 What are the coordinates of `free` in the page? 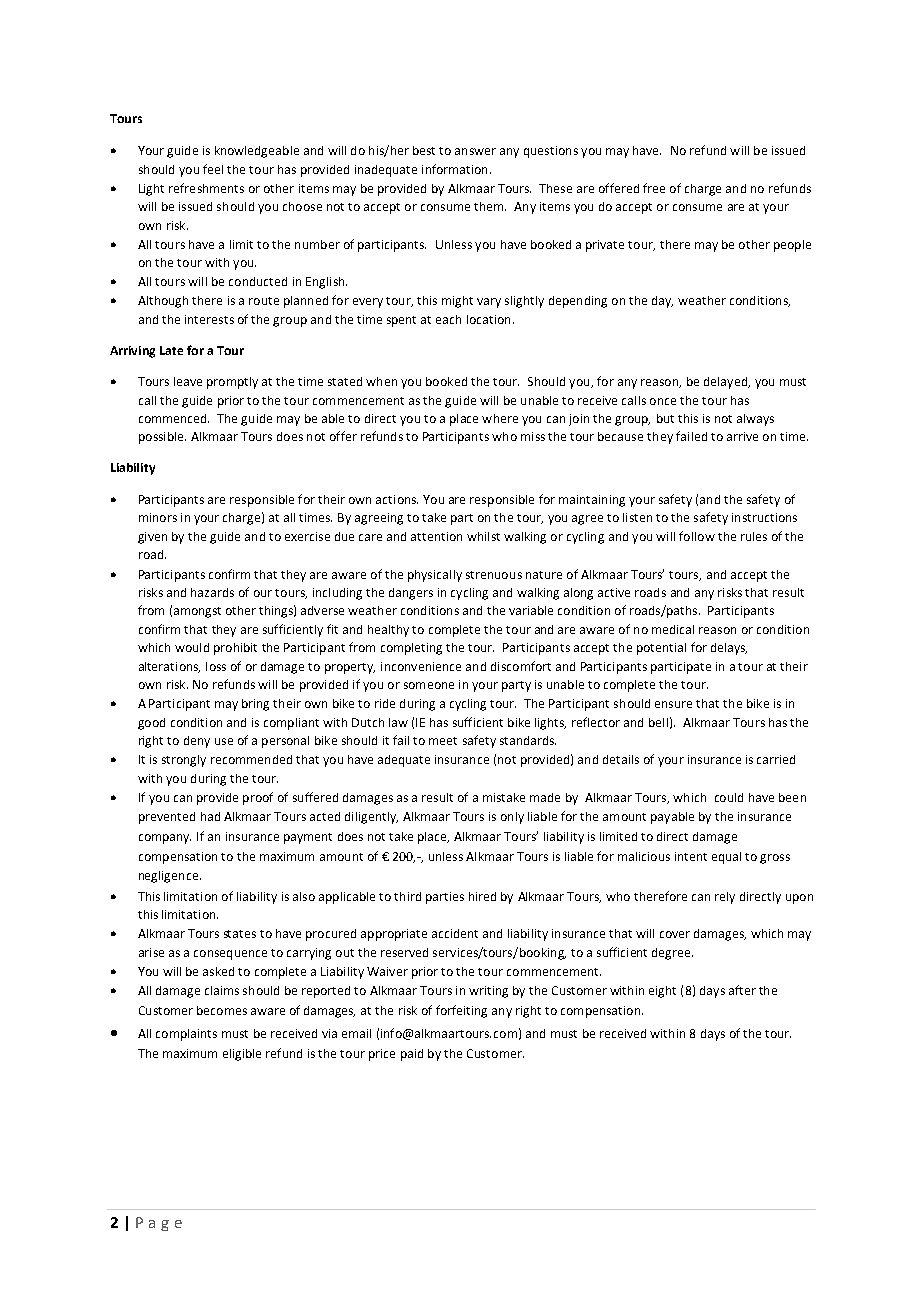 It's located at (654, 188).
